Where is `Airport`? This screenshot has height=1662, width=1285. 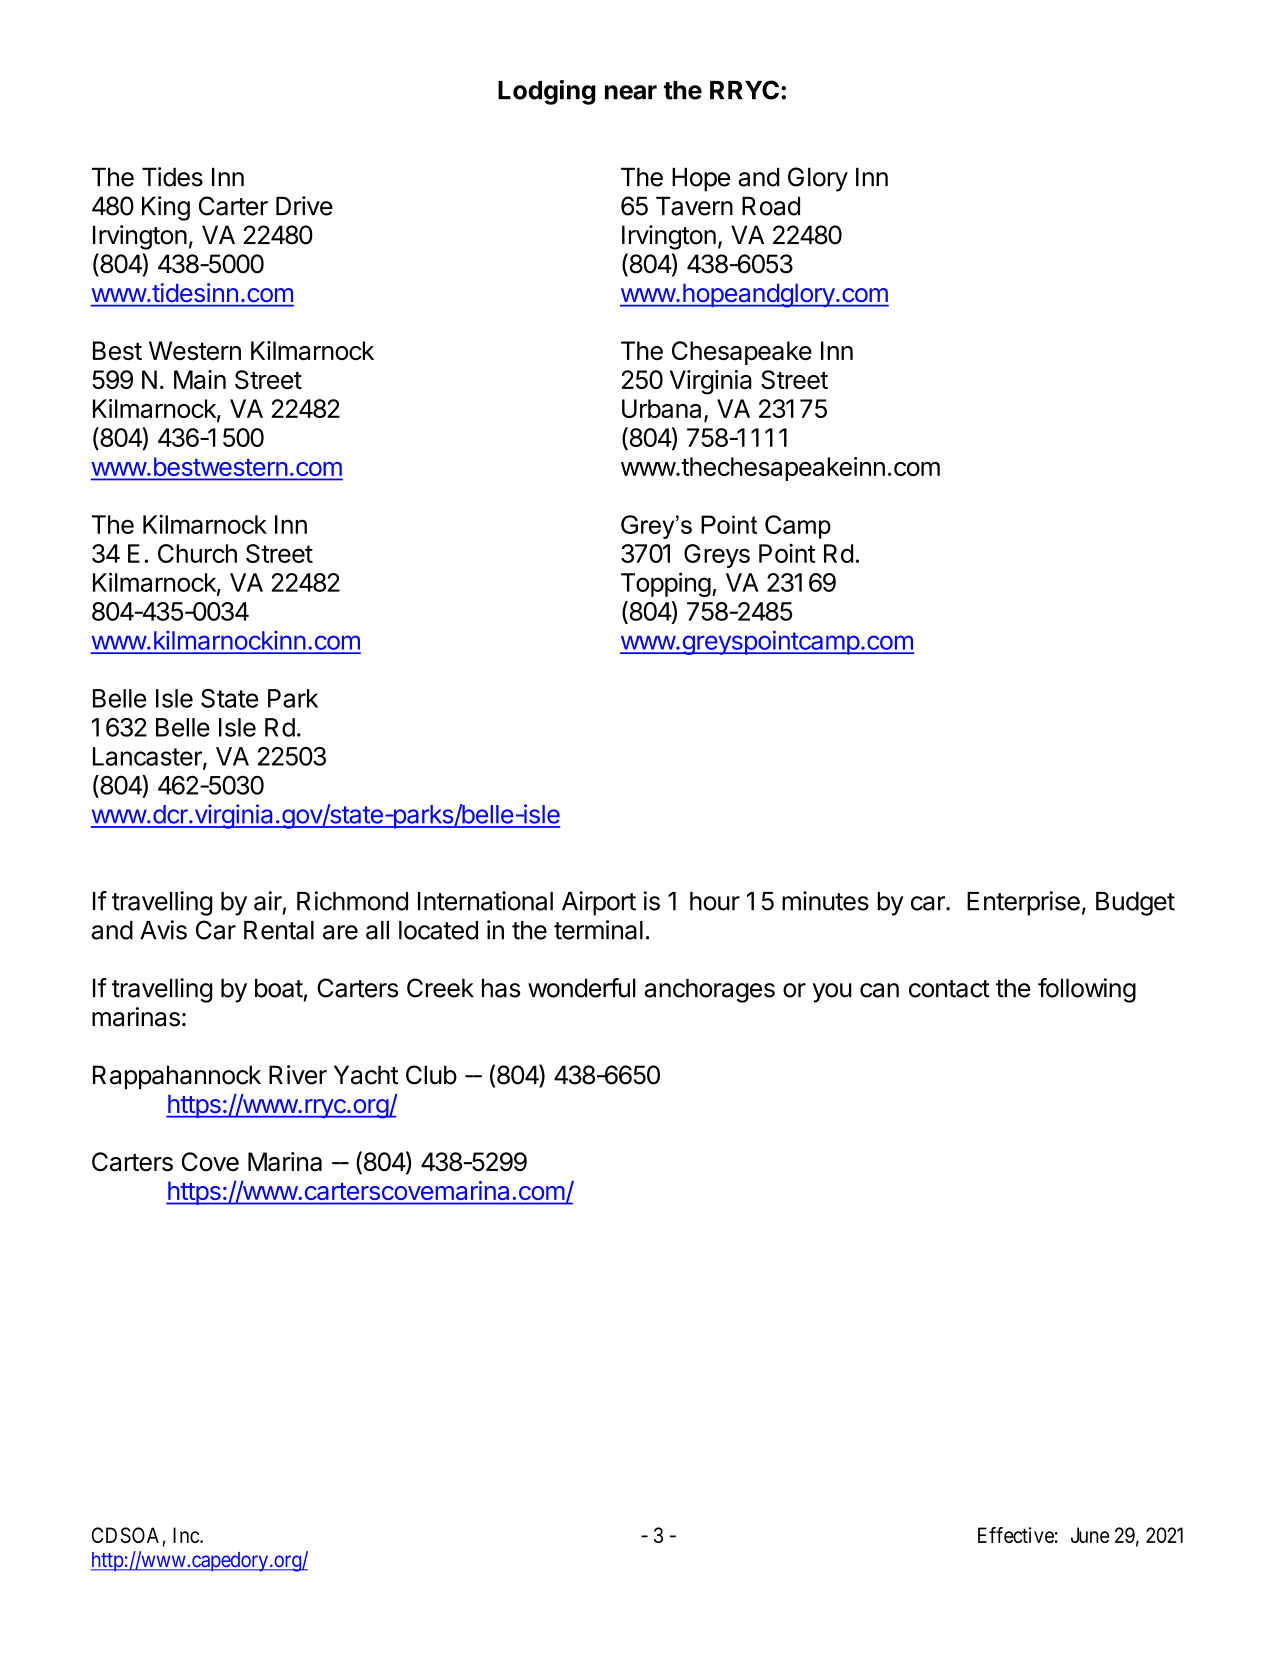 Airport is located at coordinates (599, 903).
